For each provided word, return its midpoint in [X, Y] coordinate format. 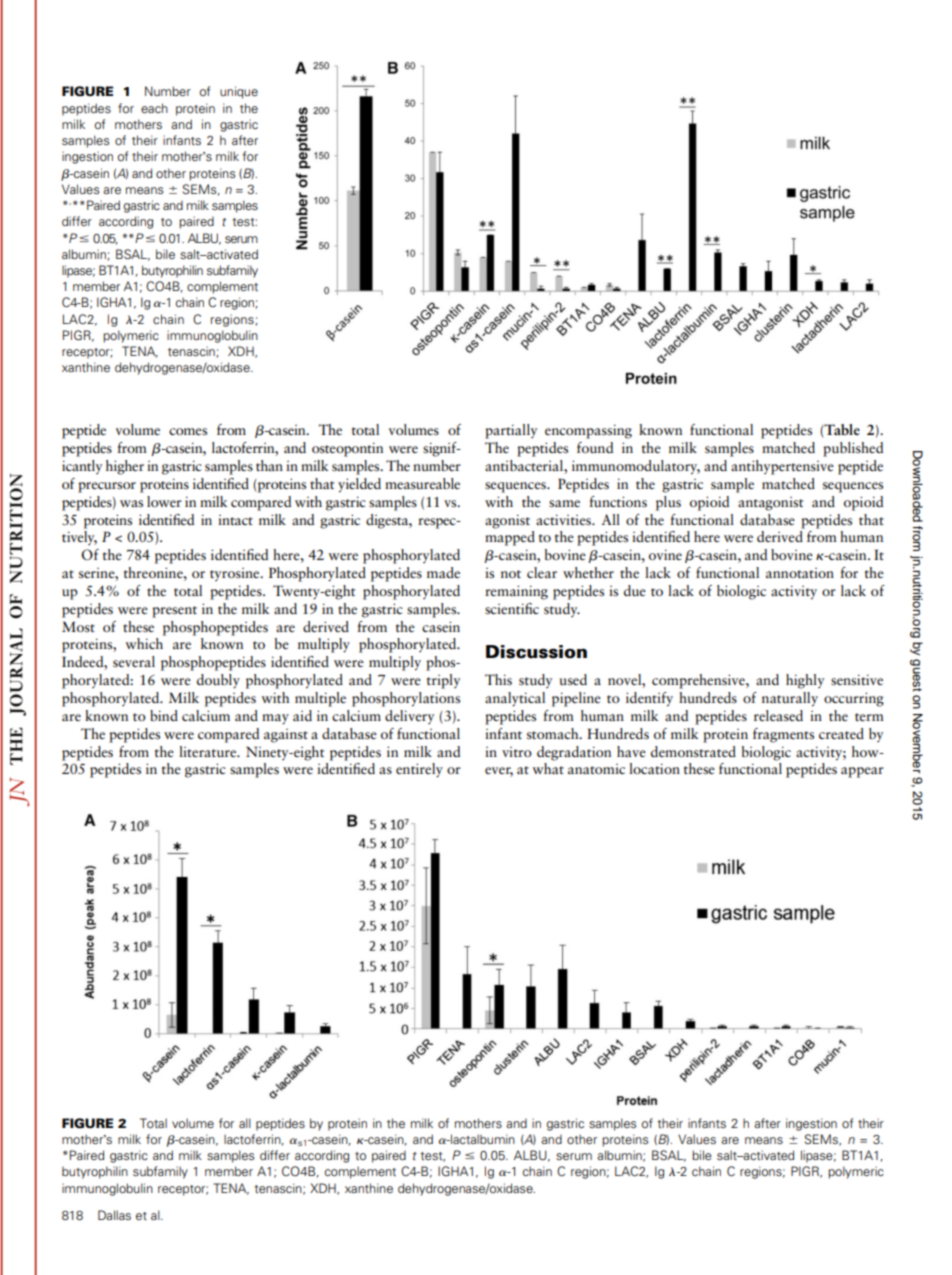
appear [862, 772]
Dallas [114, 1215]
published [853, 449]
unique [239, 92]
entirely [419, 770]
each [154, 108]
